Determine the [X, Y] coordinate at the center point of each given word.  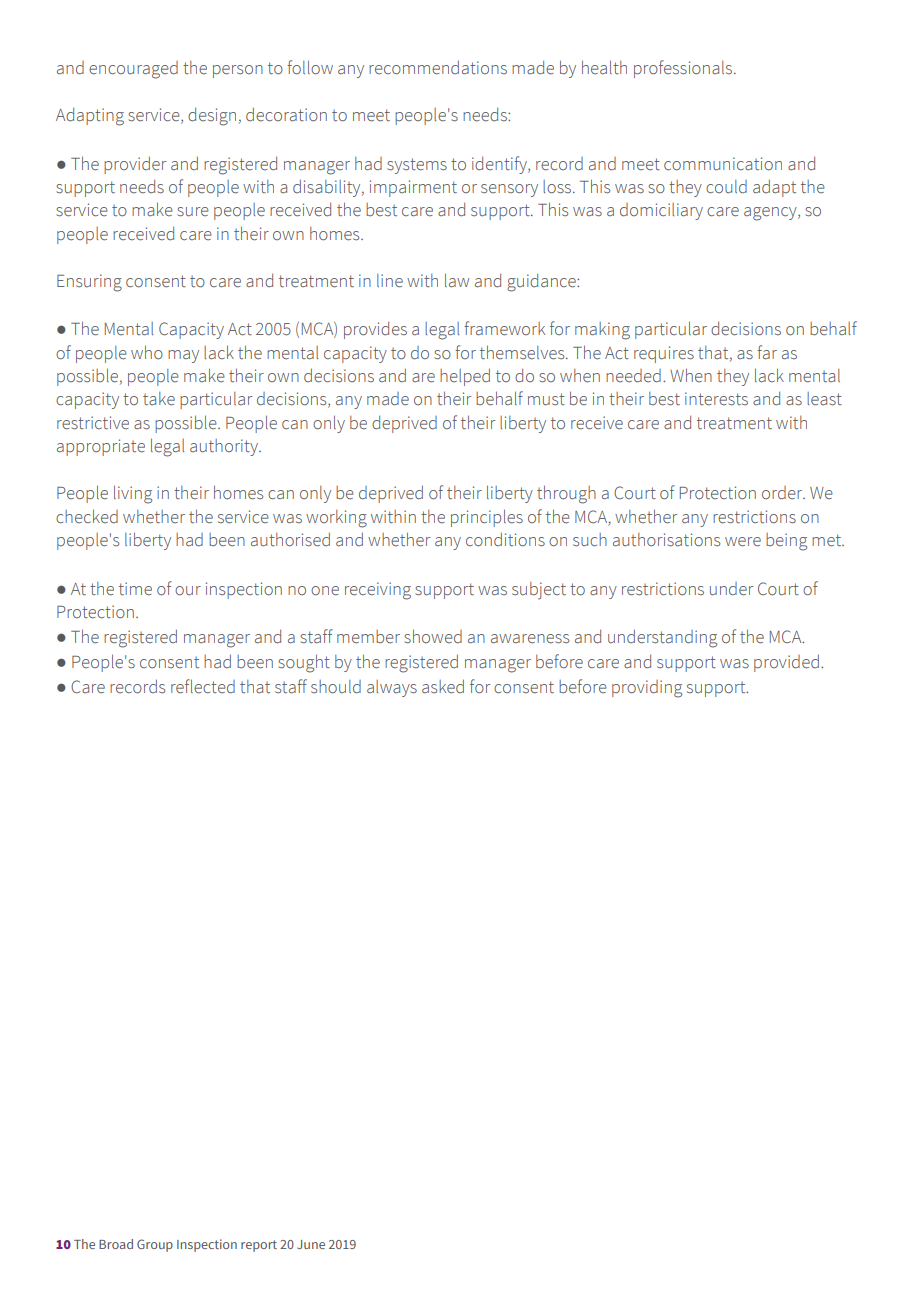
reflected [203, 686]
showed [433, 636]
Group [155, 1245]
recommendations [438, 68]
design [212, 117]
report [259, 1246]
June [311, 1244]
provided [786, 663]
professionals [684, 69]
